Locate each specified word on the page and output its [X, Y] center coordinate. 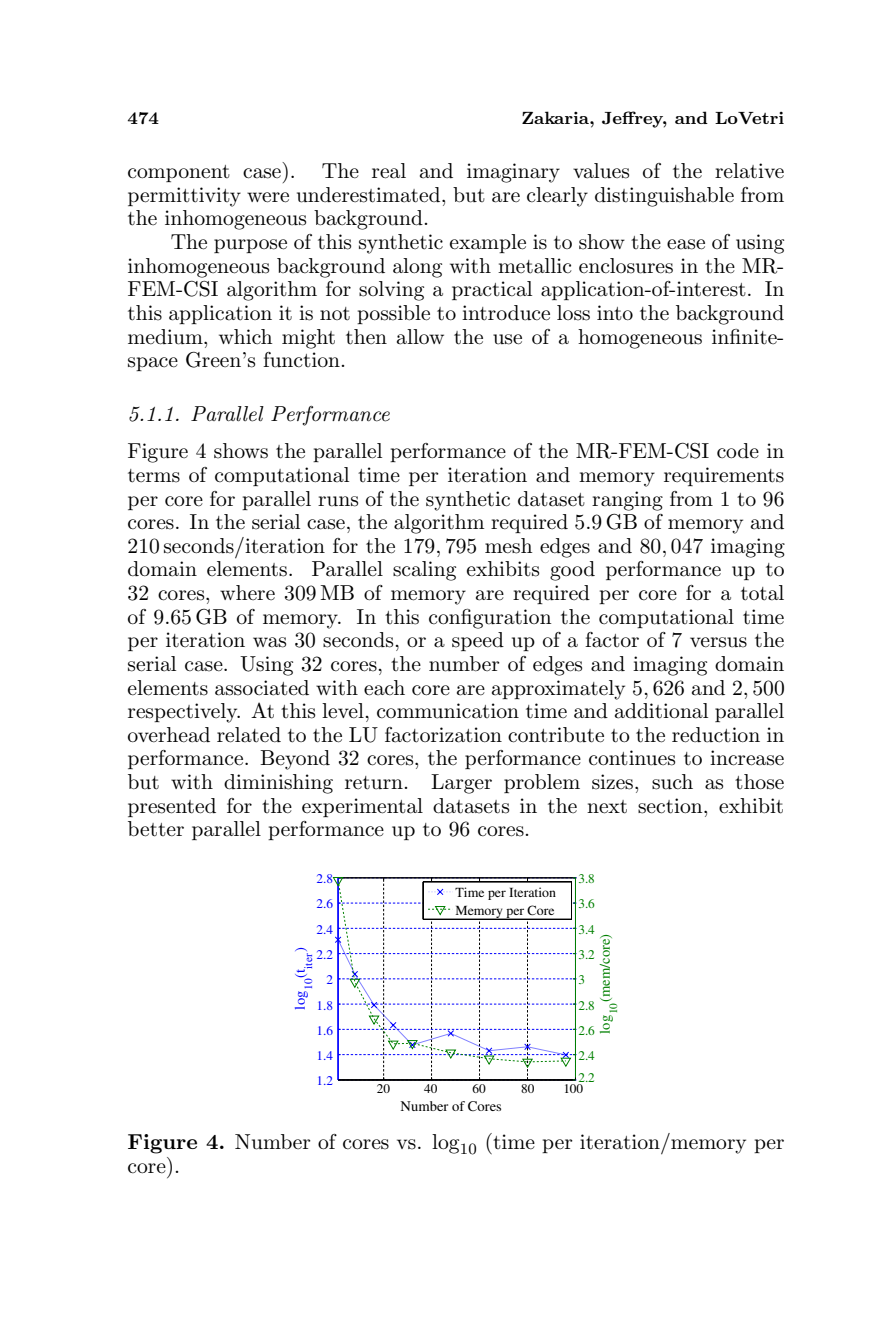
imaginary [513, 173]
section [671, 806]
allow [420, 337]
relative [749, 171]
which [245, 337]
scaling [424, 571]
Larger [461, 784]
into [615, 312]
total [762, 593]
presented [172, 807]
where [247, 592]
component [179, 173]
